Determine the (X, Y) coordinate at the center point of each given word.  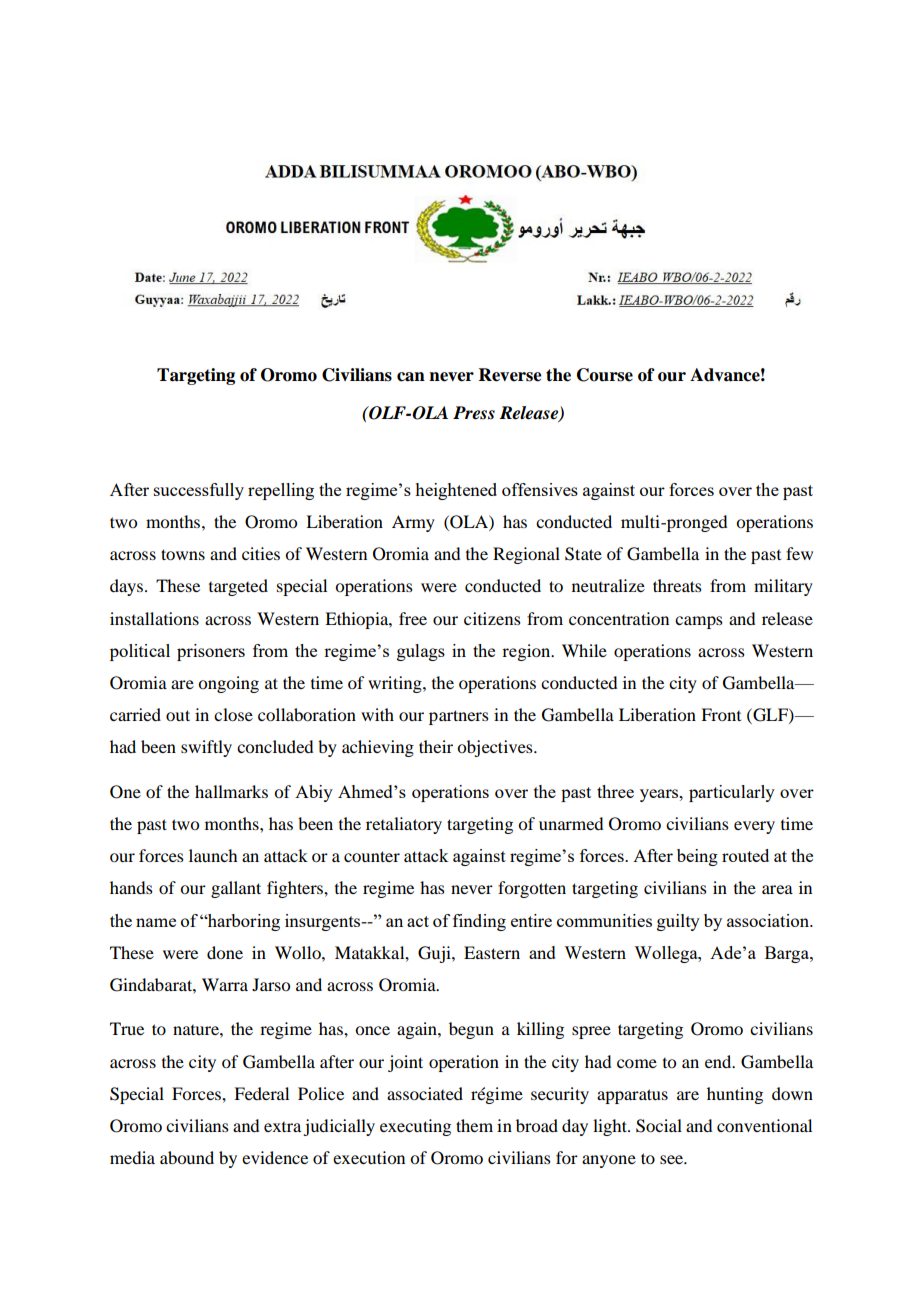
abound (187, 1157)
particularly (732, 793)
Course (605, 375)
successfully (199, 491)
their (436, 746)
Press (474, 413)
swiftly (206, 748)
